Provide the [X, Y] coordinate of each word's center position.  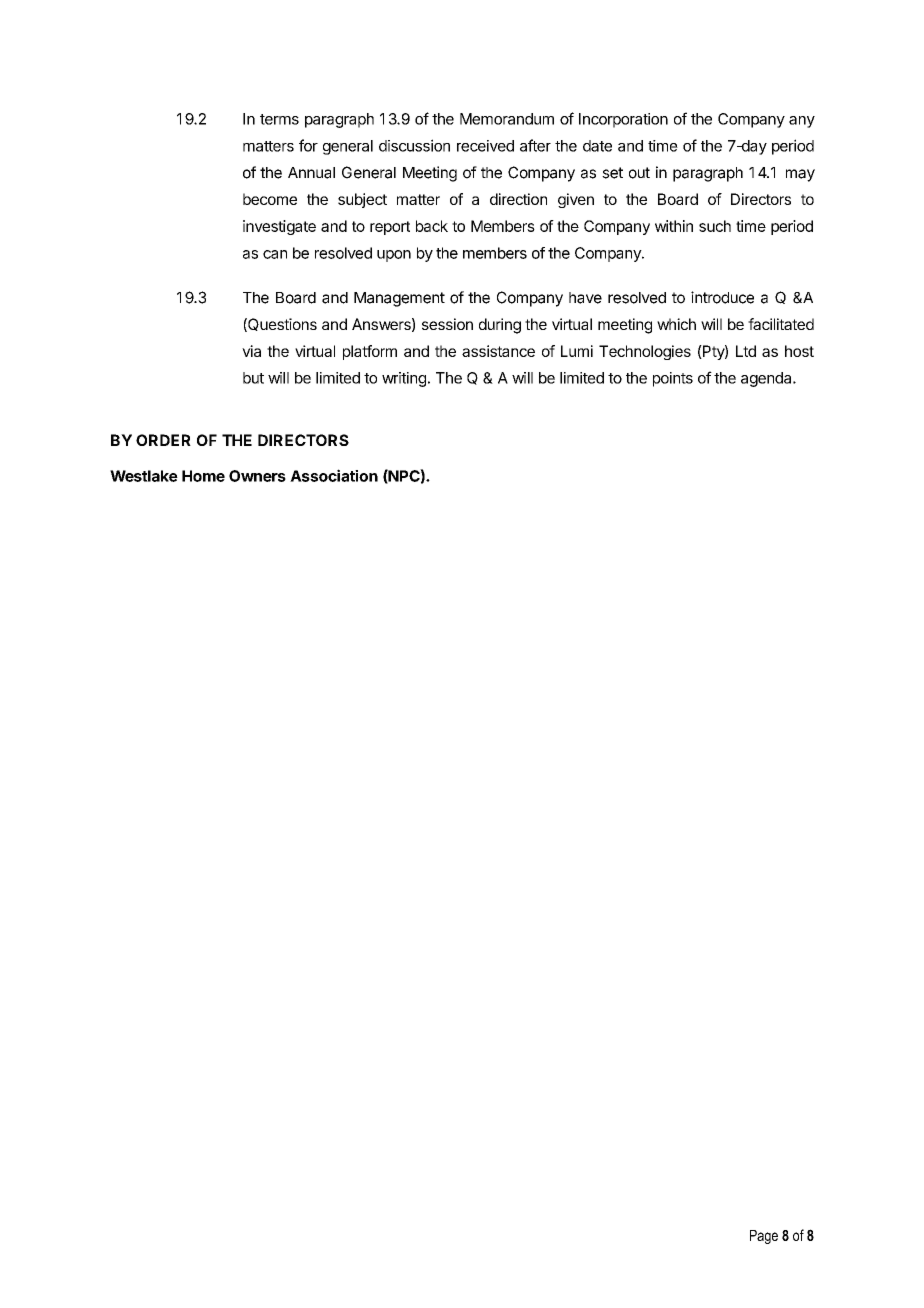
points [673, 379]
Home [203, 476]
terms [279, 119]
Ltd [746, 351]
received [485, 146]
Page [764, 1237]
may [800, 175]
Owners [257, 476]
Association [334, 475]
